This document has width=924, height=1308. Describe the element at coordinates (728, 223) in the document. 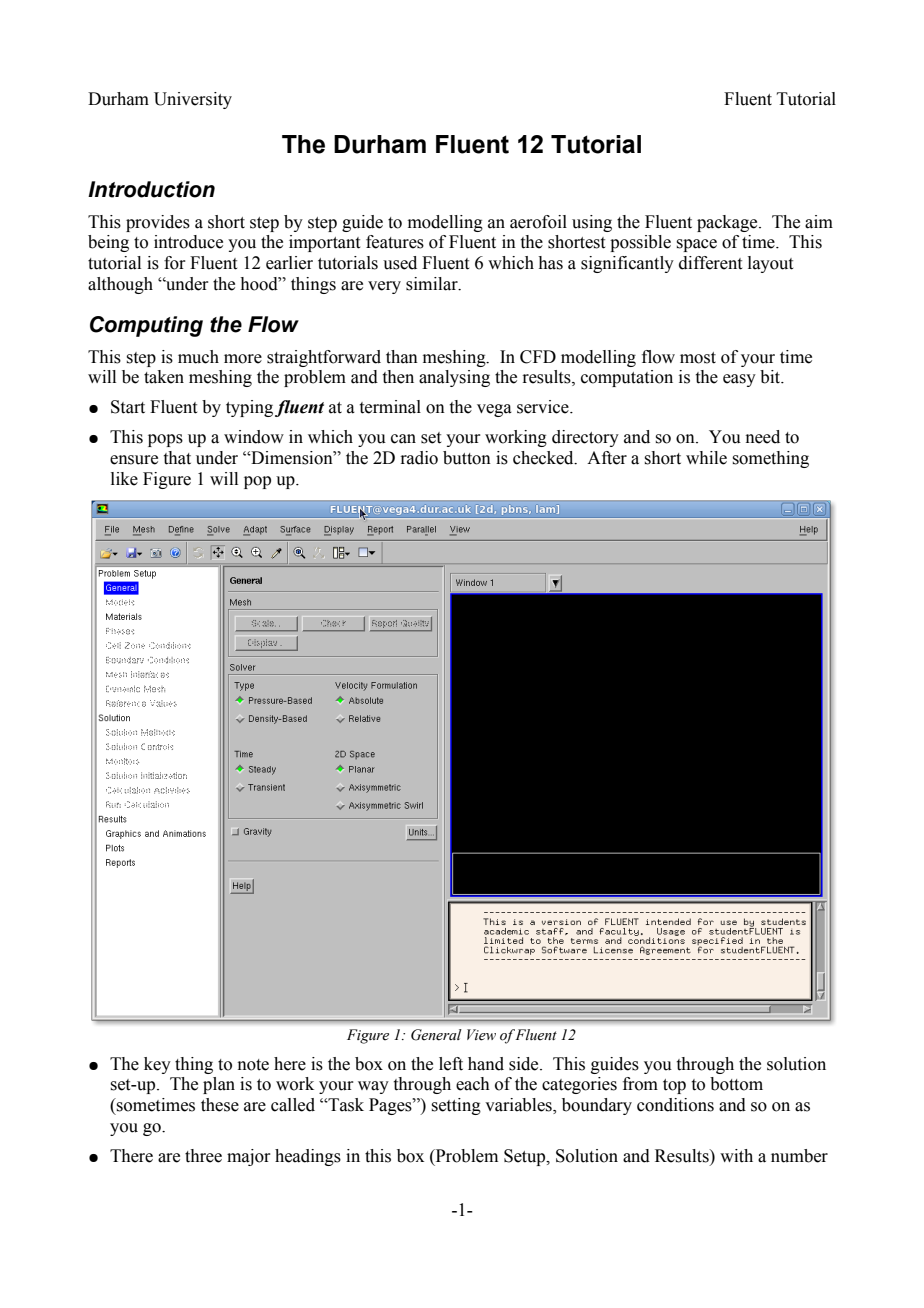

I see `package` at that location.
